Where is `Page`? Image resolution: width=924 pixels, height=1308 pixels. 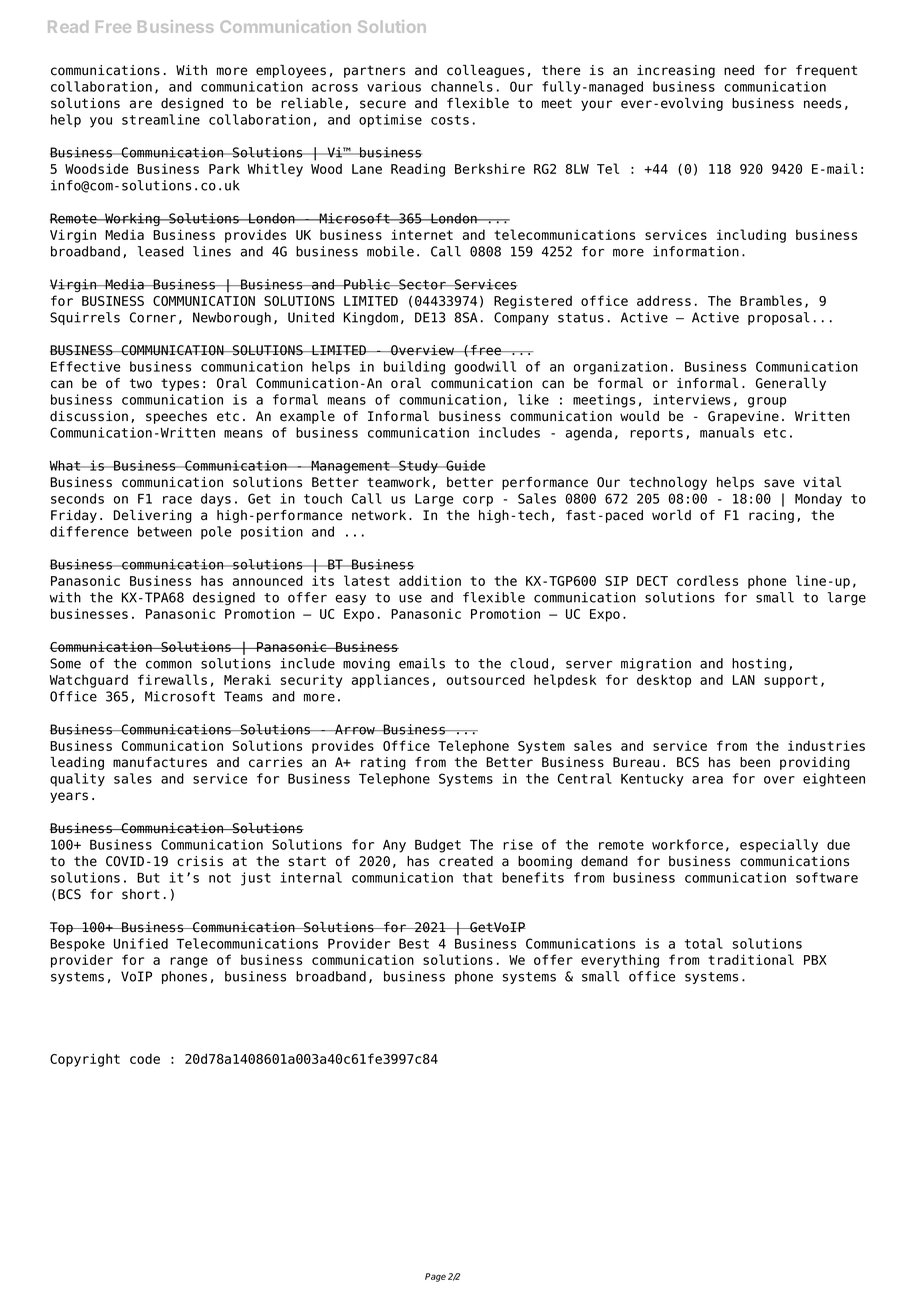 Page is located at coordinates (435, 1277).
